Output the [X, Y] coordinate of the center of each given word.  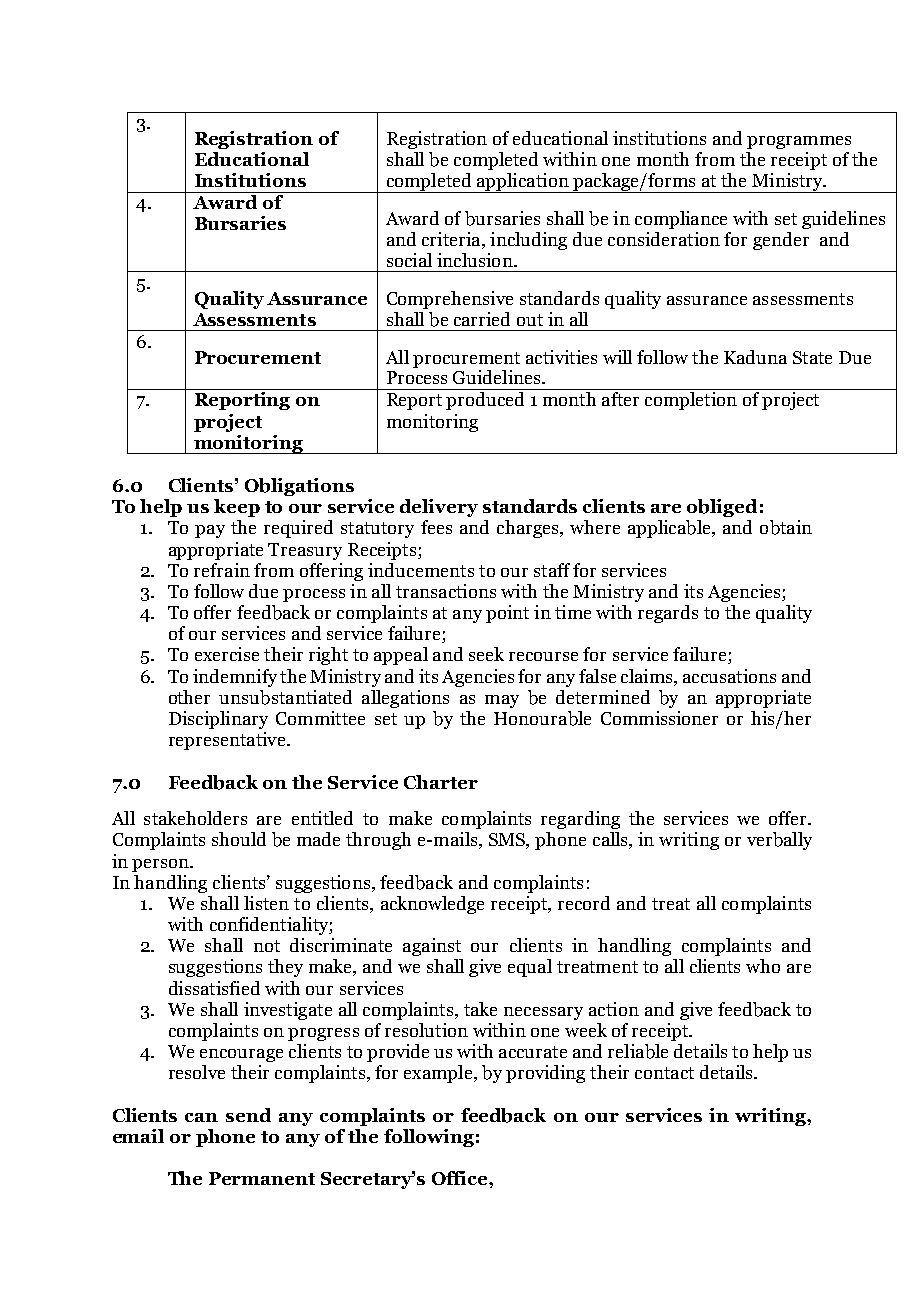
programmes [799, 142]
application [523, 183]
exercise [227, 654]
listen [266, 903]
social [409, 260]
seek [486, 654]
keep [237, 508]
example [439, 1074]
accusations [729, 676]
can [201, 1117]
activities [561, 357]
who [763, 966]
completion [691, 401]
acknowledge [432, 905]
